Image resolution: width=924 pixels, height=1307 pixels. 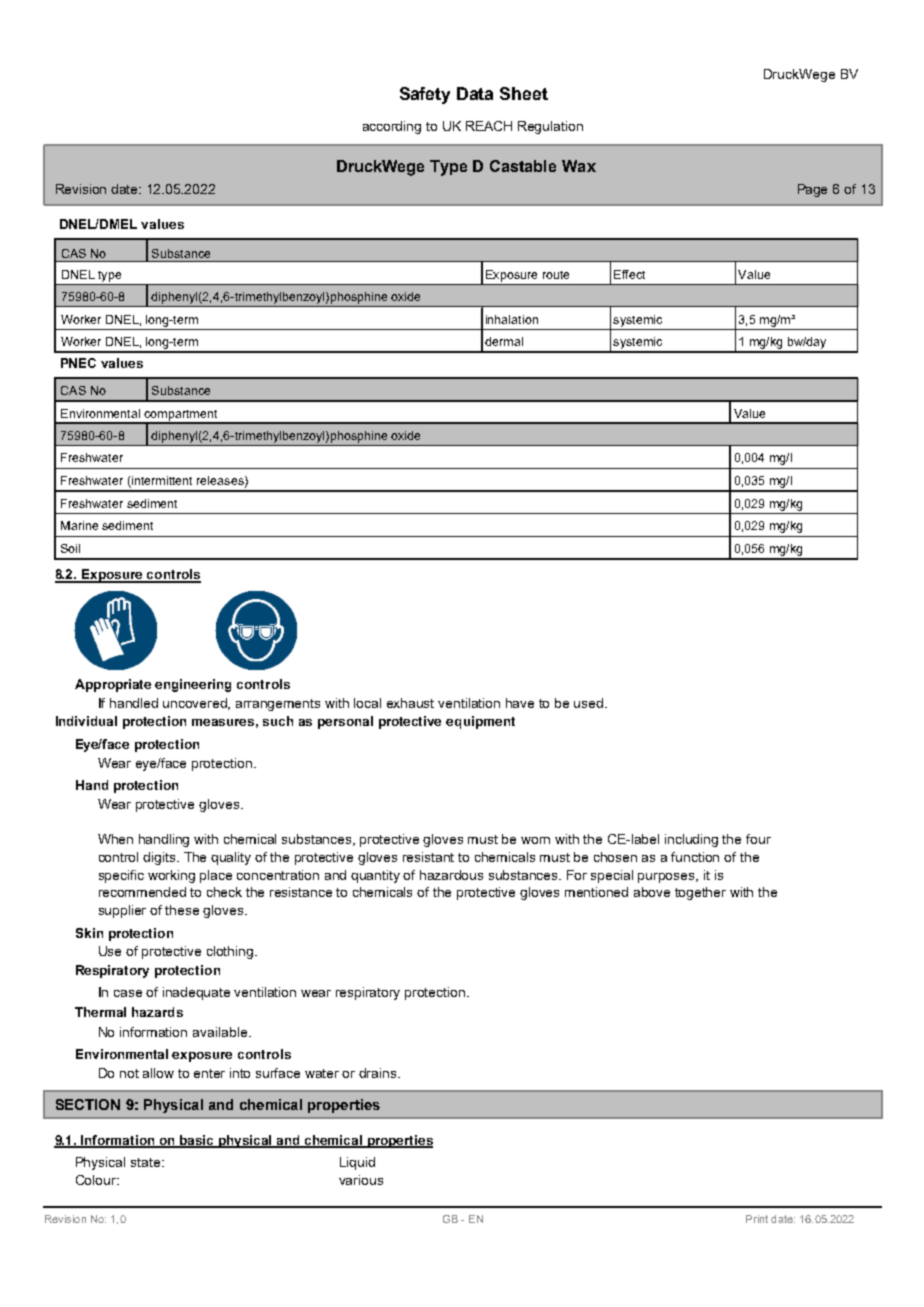 I want to click on exhaust, so click(x=410, y=703).
